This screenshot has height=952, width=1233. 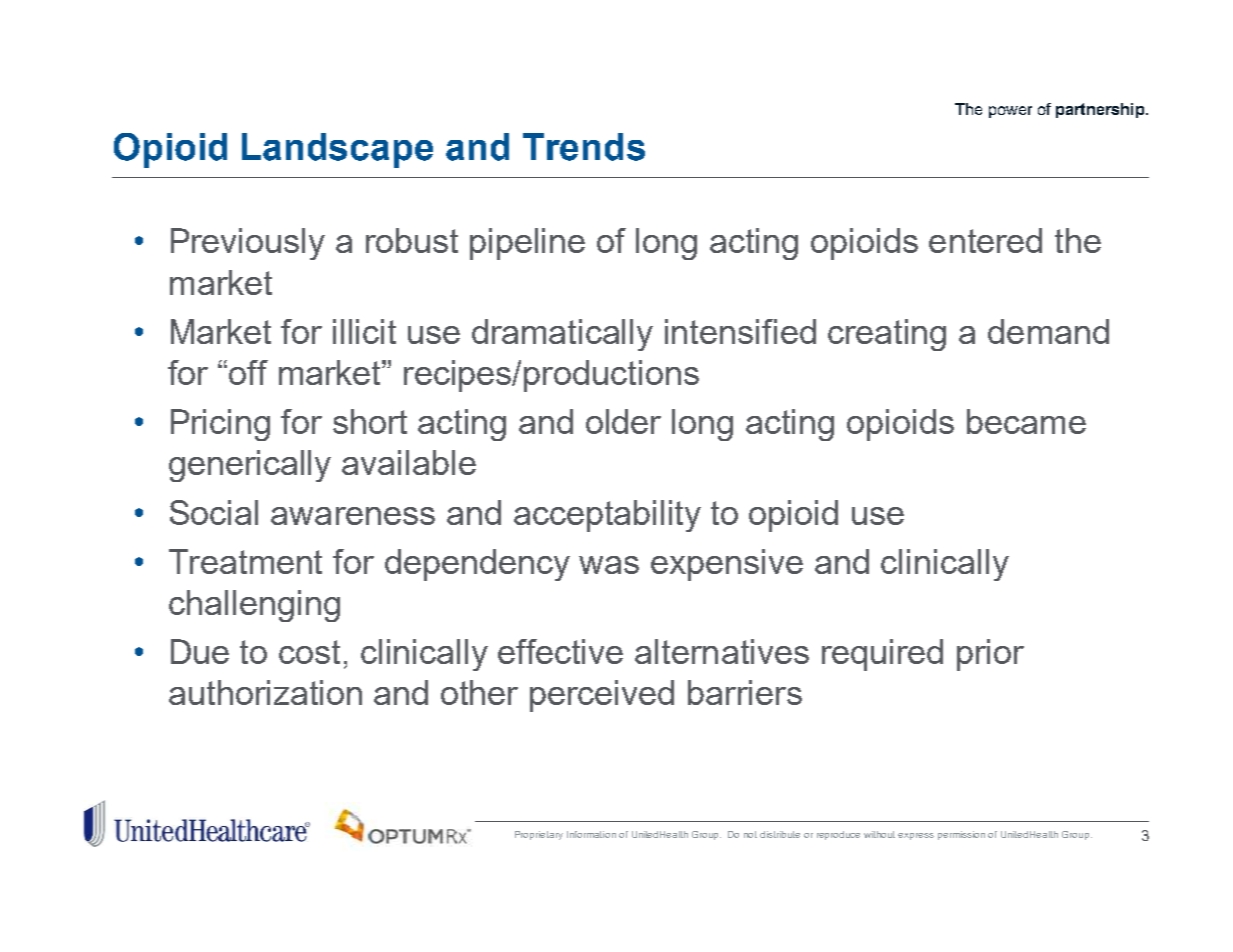 What do you see at coordinates (539, 835) in the screenshot?
I see `Proprietary` at bounding box center [539, 835].
